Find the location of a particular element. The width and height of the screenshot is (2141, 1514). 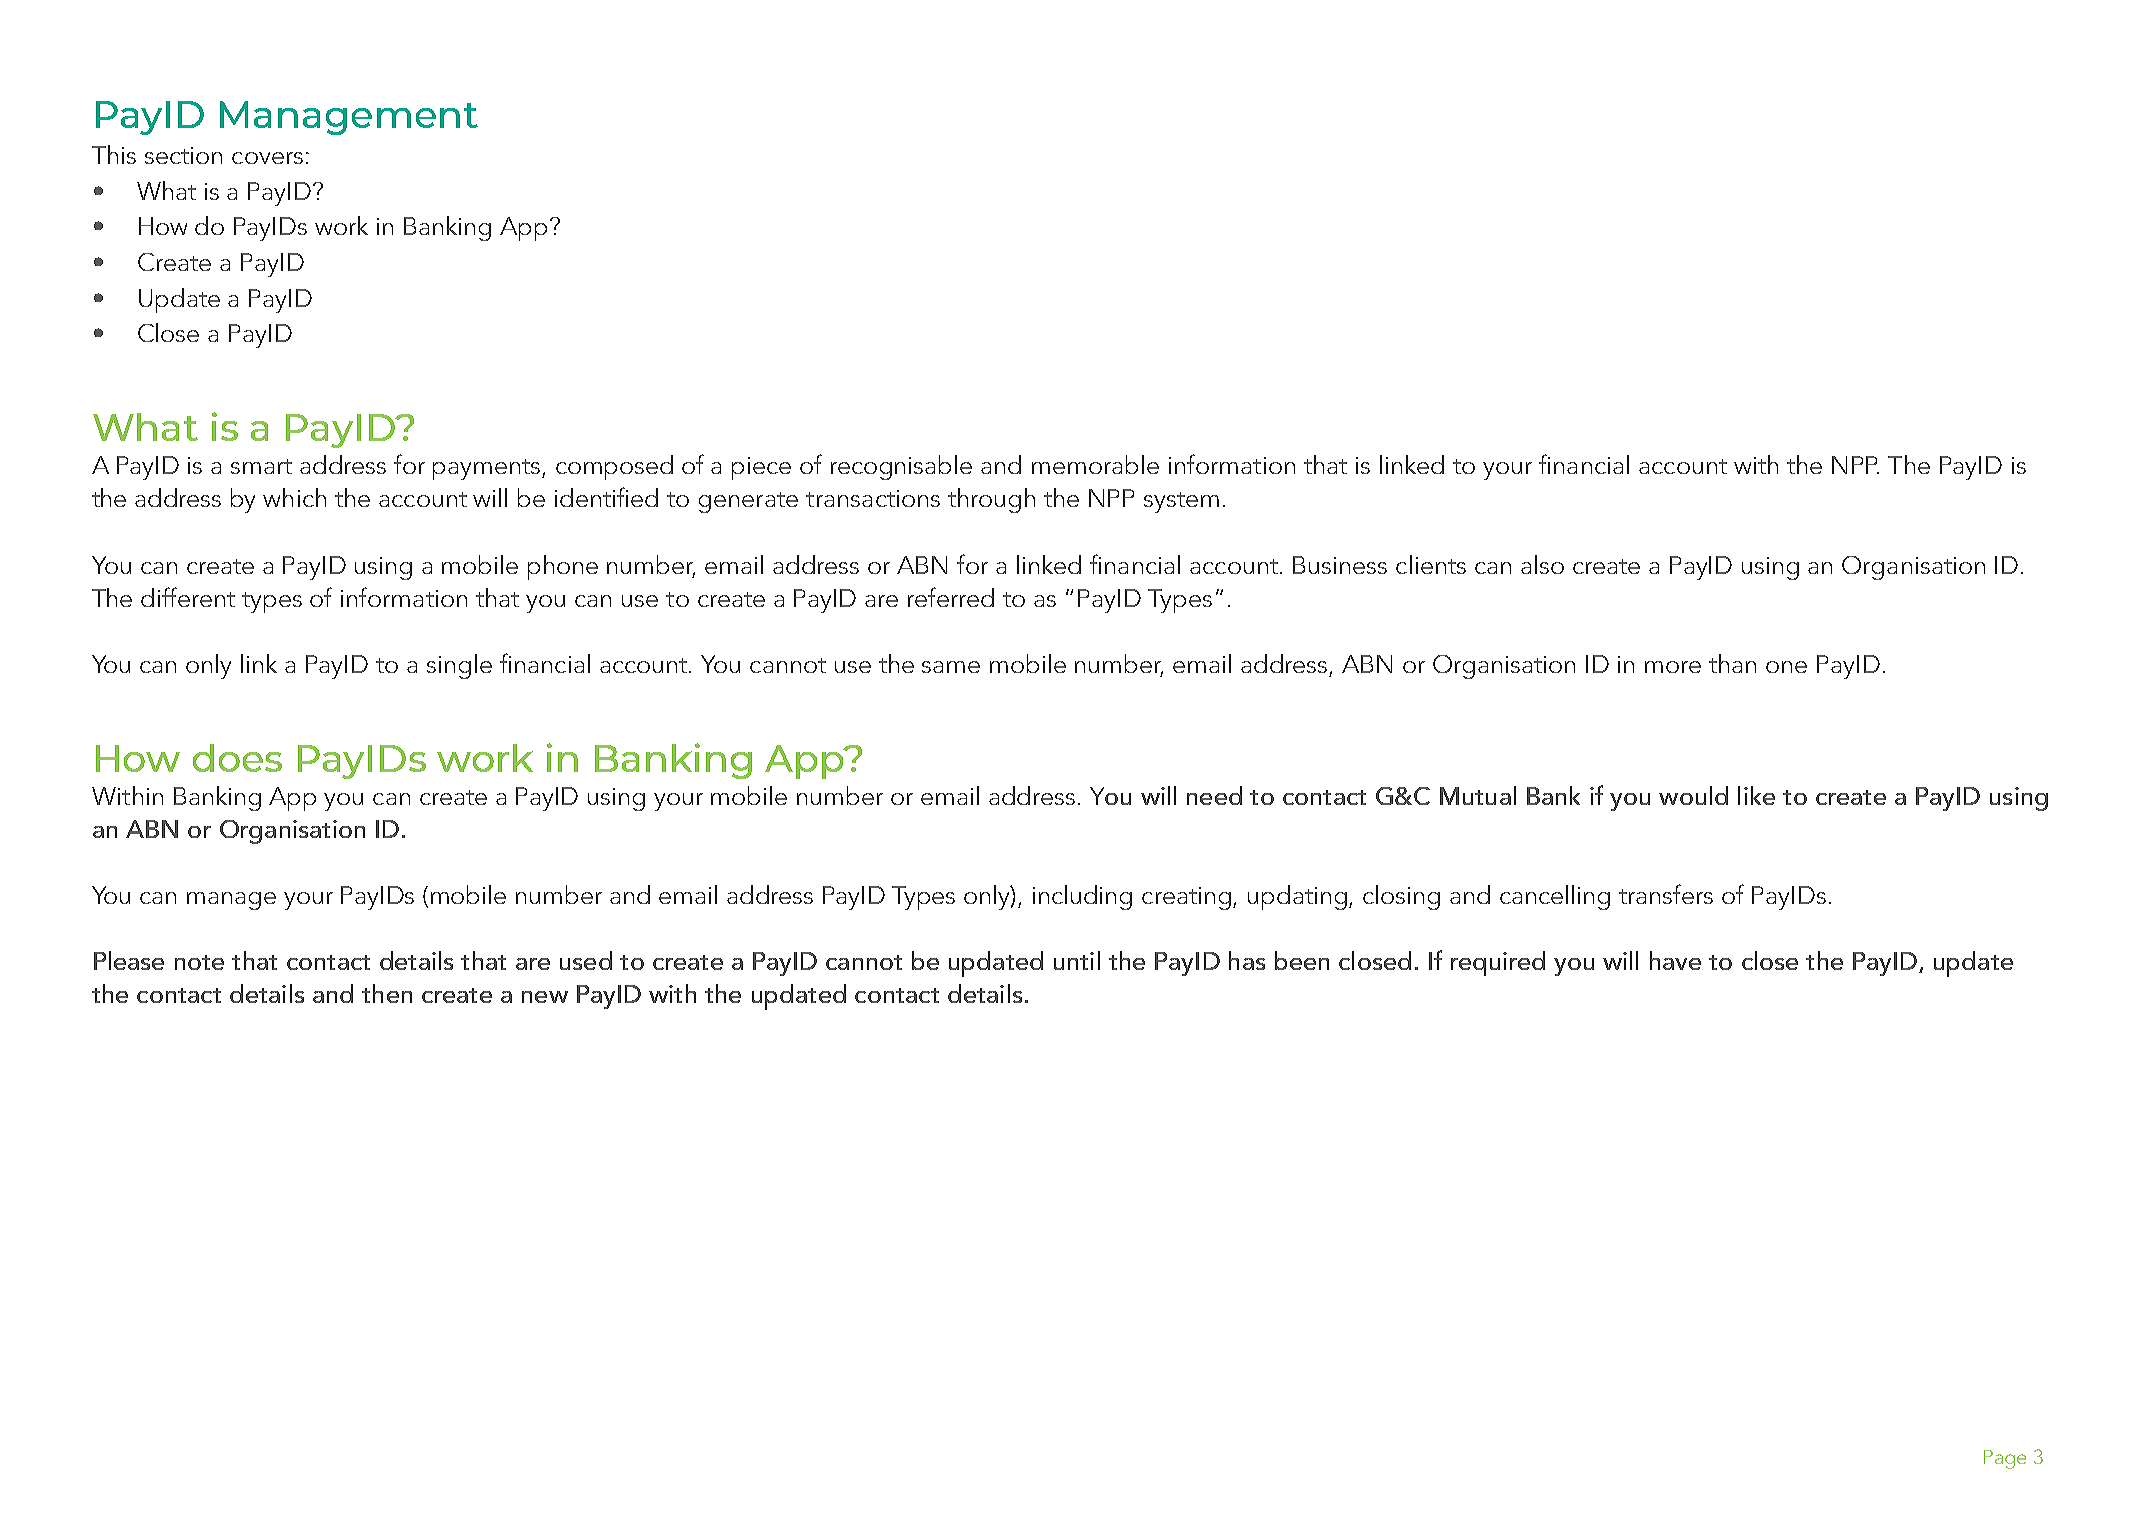

system is located at coordinates (1181, 502).
